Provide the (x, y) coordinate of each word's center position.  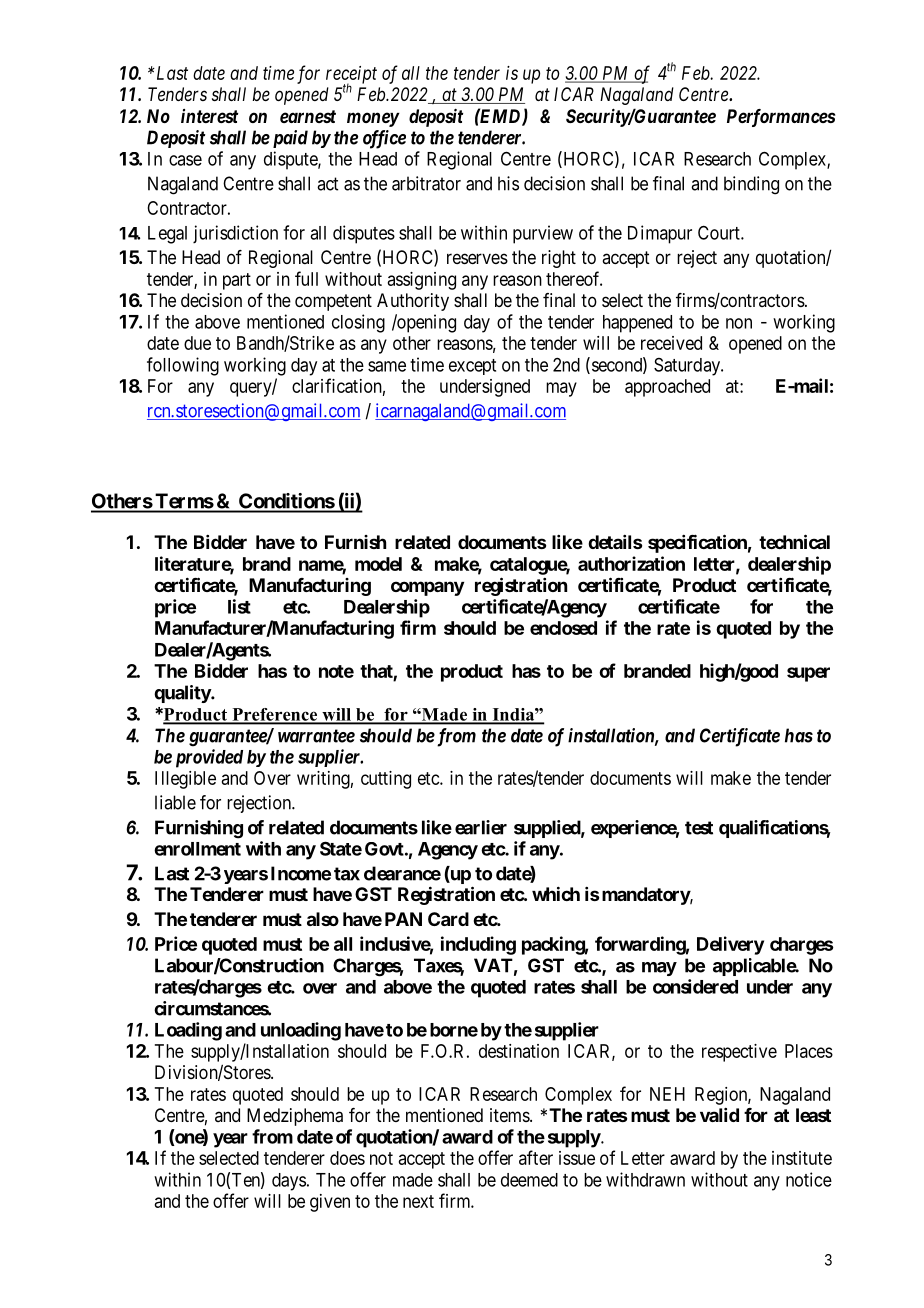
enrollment (197, 849)
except (472, 367)
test (699, 828)
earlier (481, 827)
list (239, 606)
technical (794, 541)
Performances (781, 118)
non (739, 323)
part (237, 281)
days (289, 1182)
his (508, 183)
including (478, 945)
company (427, 588)
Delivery (730, 945)
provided (209, 758)
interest (209, 116)
